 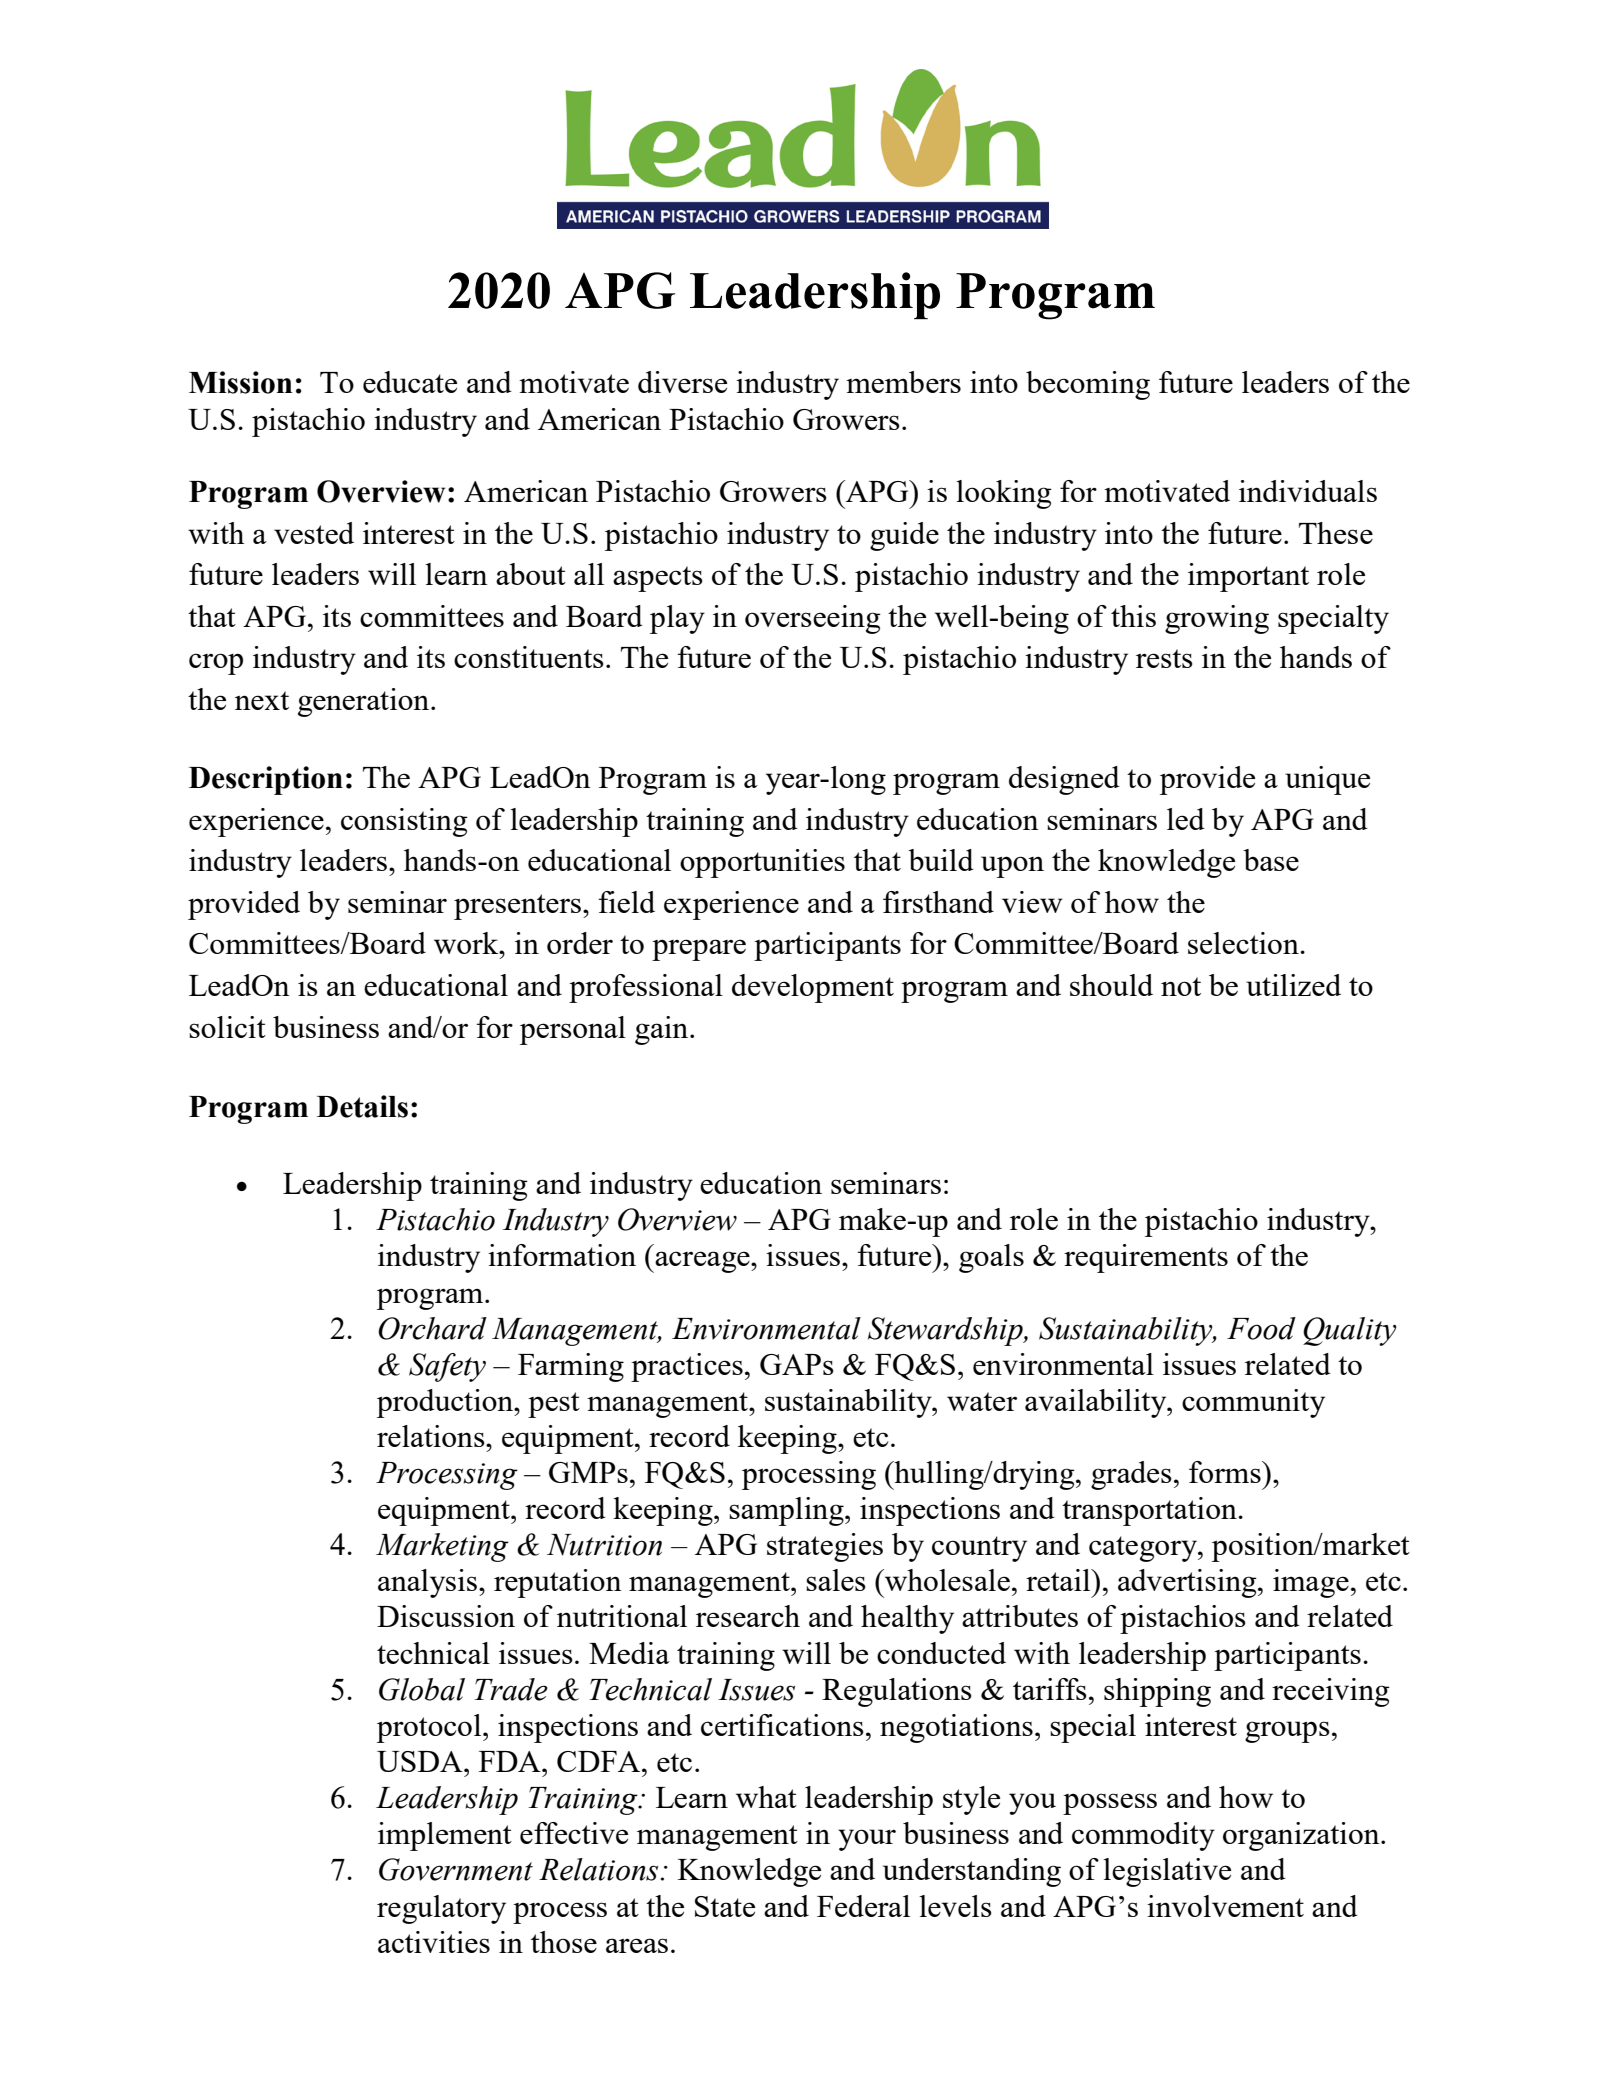 What do you see at coordinates (1308, 491) in the screenshot?
I see `individuals` at bounding box center [1308, 491].
